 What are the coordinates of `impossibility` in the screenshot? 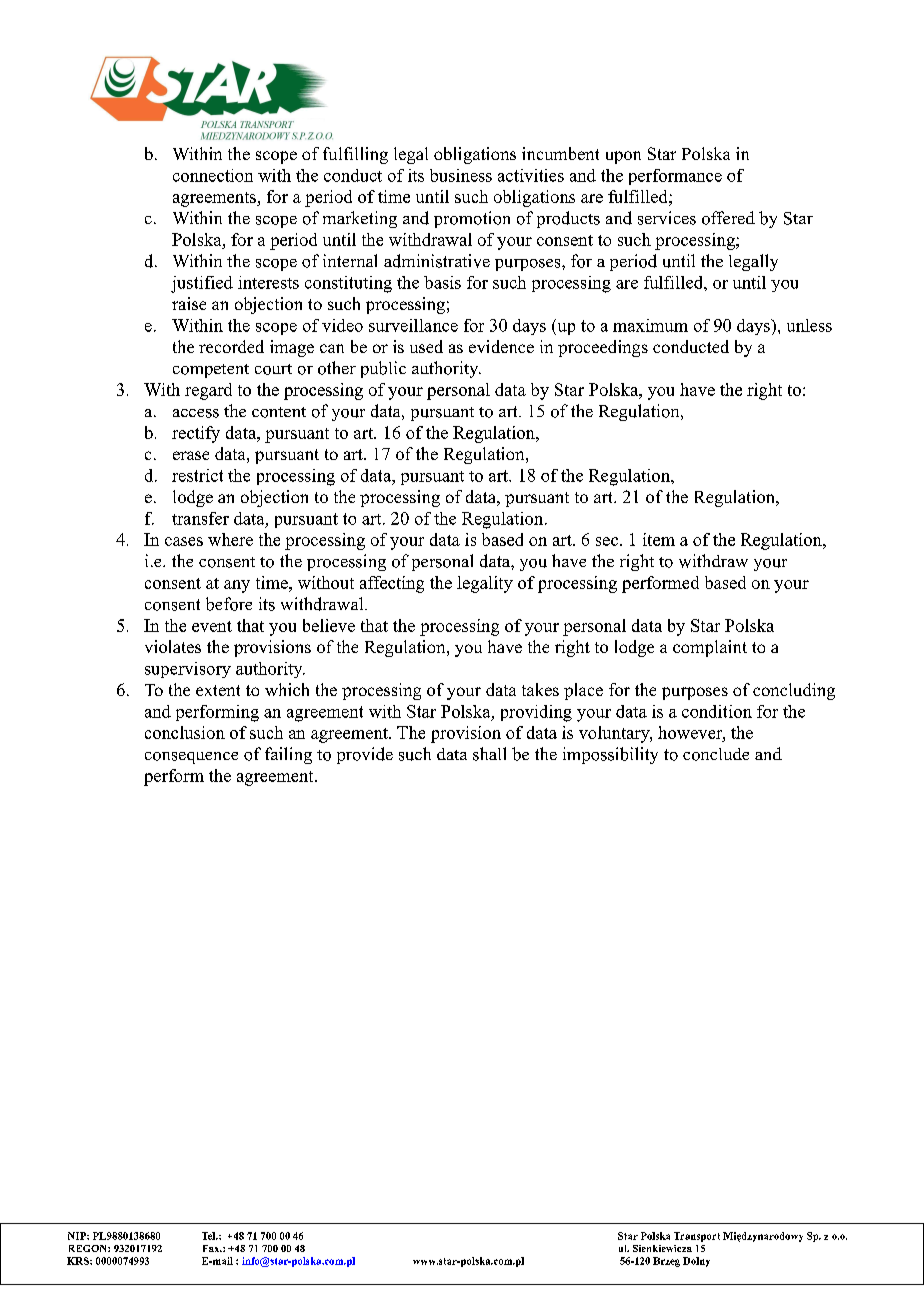 It's located at (610, 755).
